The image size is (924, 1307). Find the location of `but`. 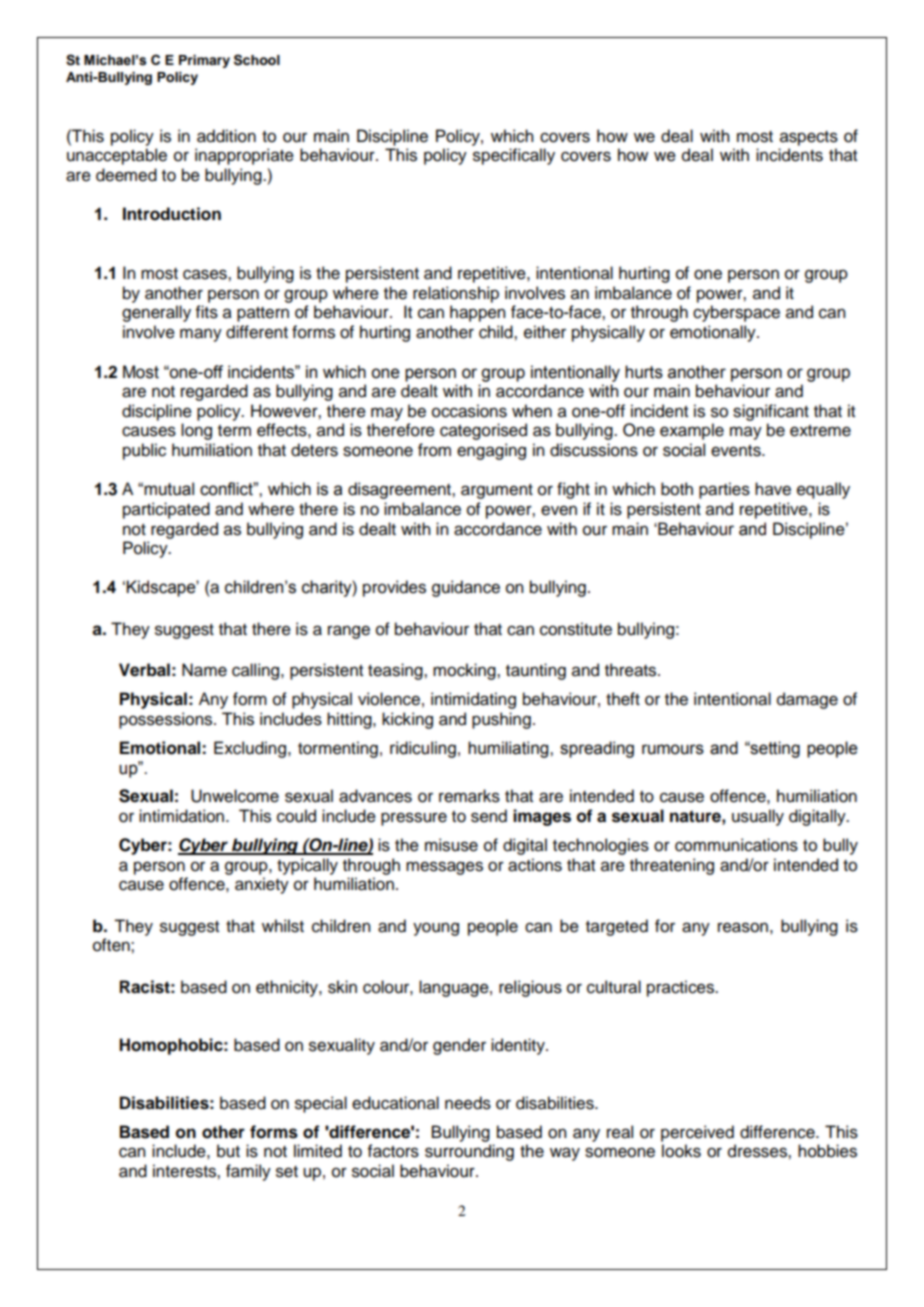

but is located at coordinates (228, 1151).
